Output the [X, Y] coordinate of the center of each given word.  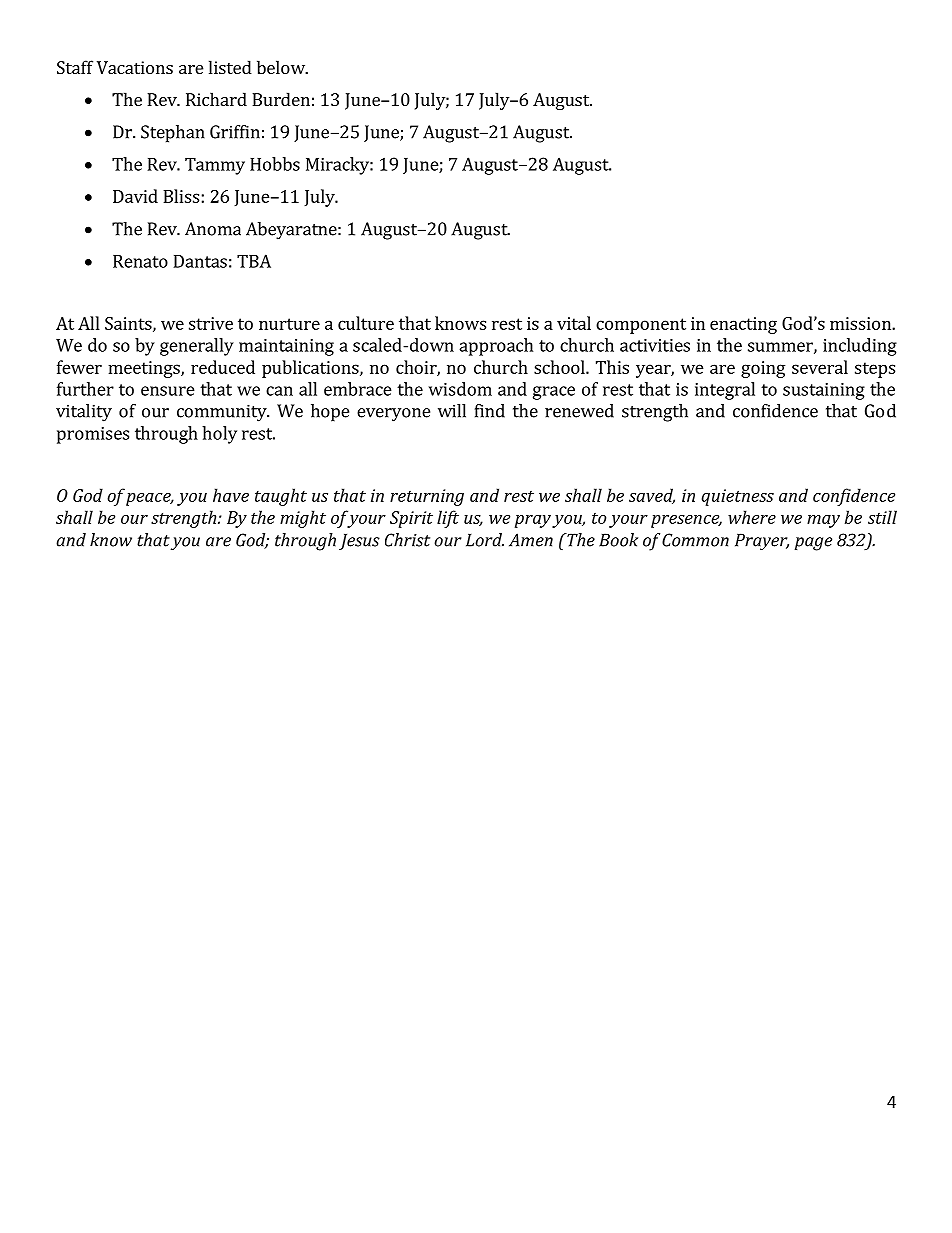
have [231, 495]
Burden [281, 99]
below [282, 67]
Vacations [135, 67]
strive [211, 323]
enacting [743, 325]
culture [366, 323]
